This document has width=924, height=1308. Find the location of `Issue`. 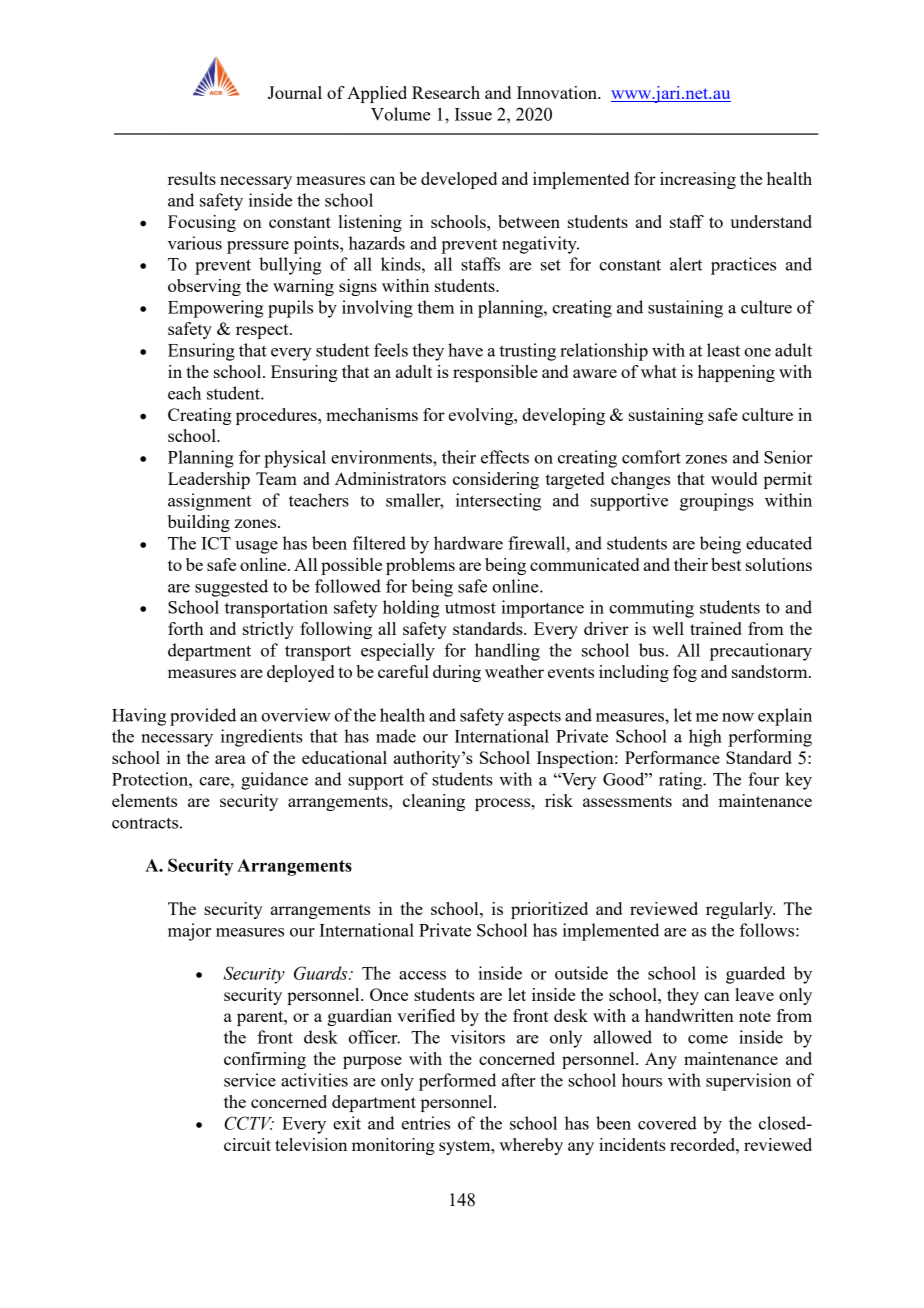

Issue is located at coordinates (473, 114).
